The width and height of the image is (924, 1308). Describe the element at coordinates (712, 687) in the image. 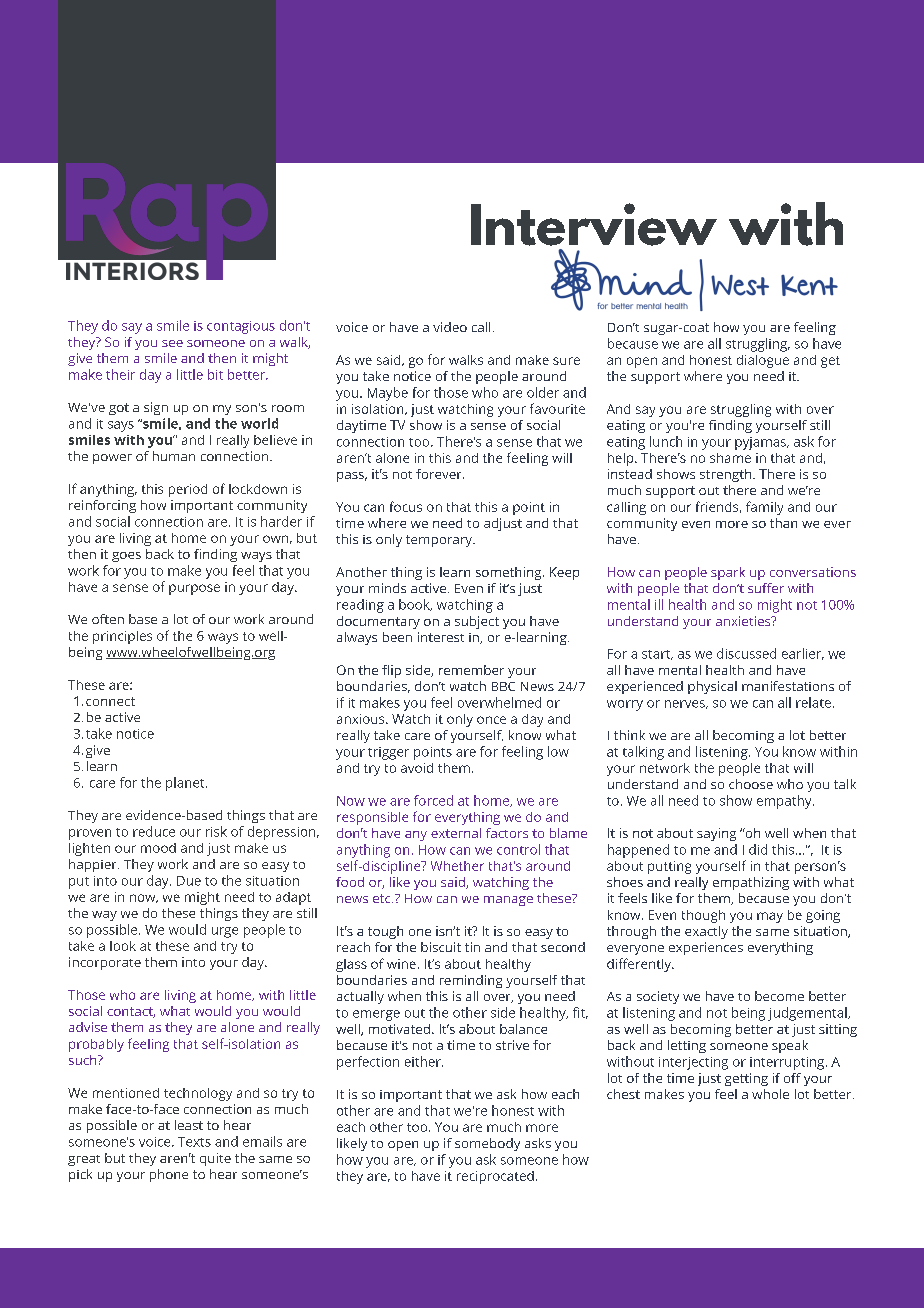

I see `physical` at that location.
